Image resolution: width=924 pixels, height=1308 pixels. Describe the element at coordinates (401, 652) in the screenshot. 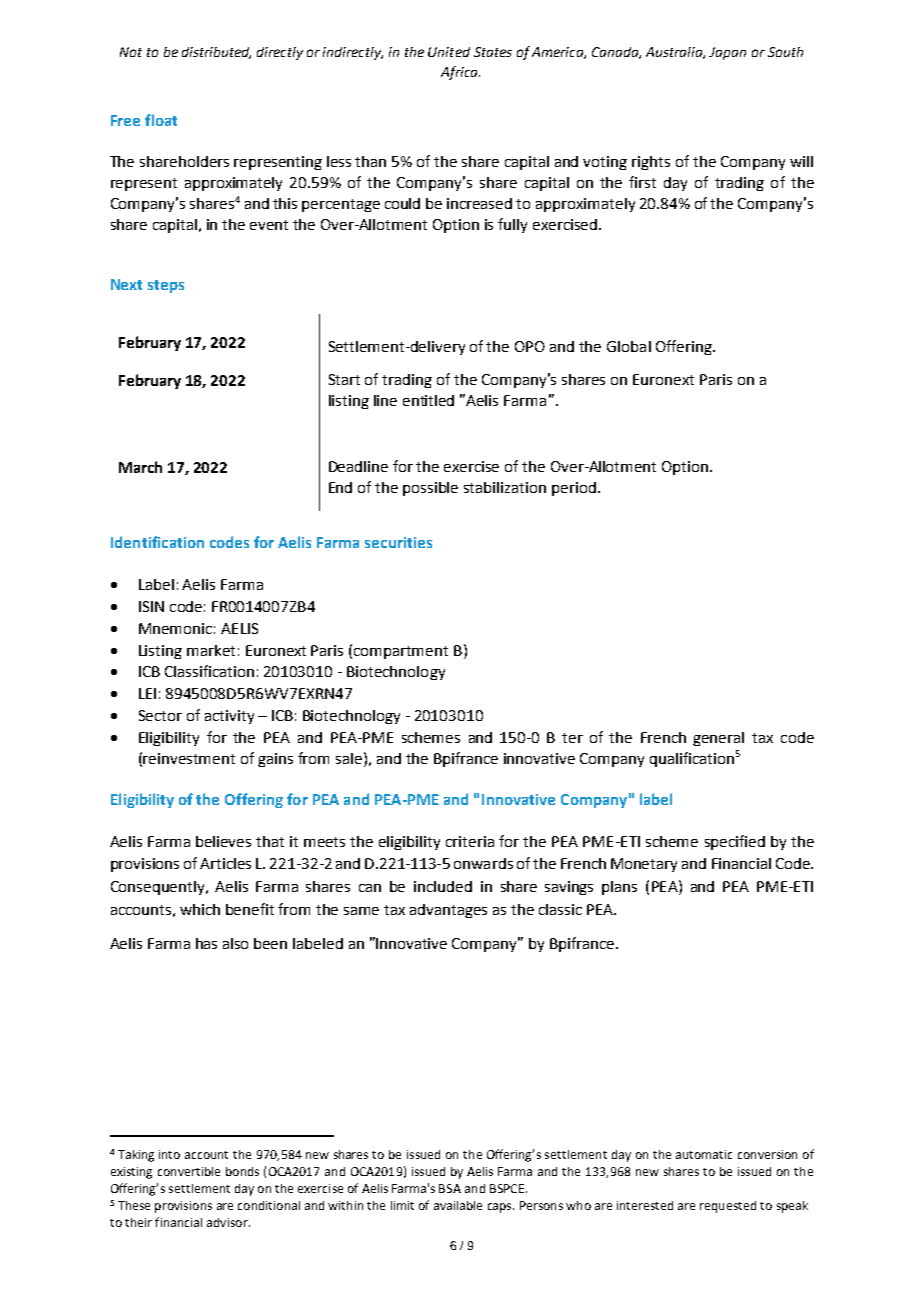

I see `compartment` at that location.
